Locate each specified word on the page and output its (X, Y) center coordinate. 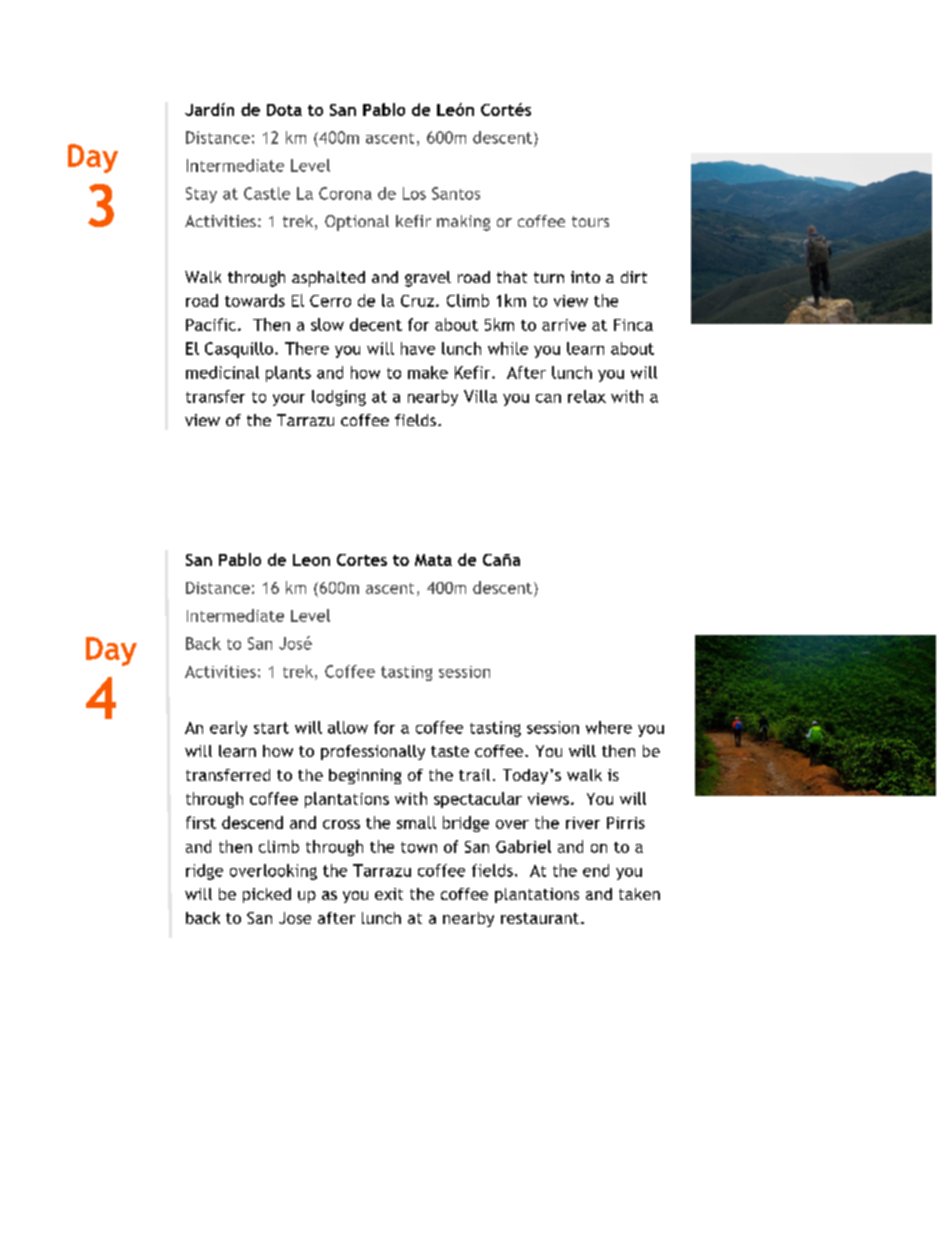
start (271, 728)
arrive (564, 325)
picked (267, 895)
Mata (433, 560)
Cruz (419, 301)
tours (590, 221)
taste (450, 751)
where (609, 727)
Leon (311, 560)
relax (587, 396)
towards (255, 300)
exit (389, 894)
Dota (284, 110)
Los (414, 193)
